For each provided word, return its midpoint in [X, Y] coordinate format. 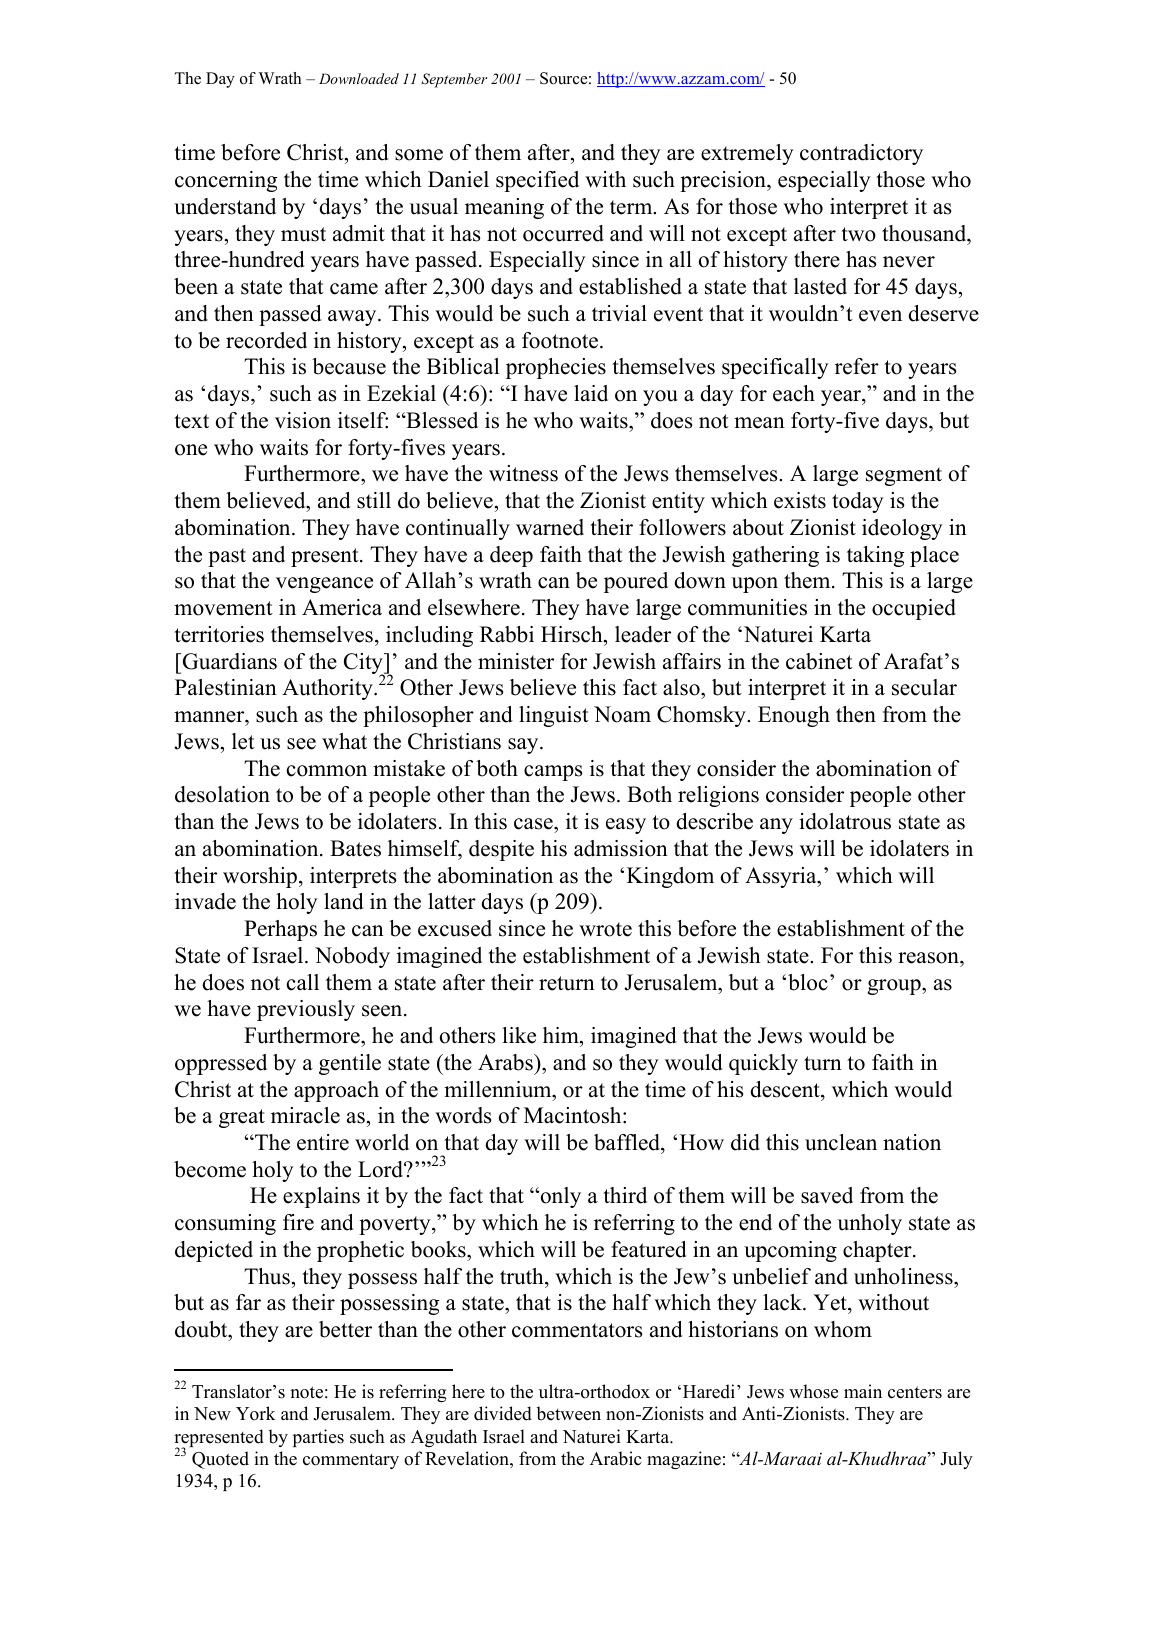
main [863, 1391]
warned [550, 527]
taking [875, 556]
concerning [226, 181]
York [256, 1413]
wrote [605, 929]
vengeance [324, 585]
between [568, 1413]
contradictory [861, 154]
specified [537, 181]
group [895, 987]
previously [306, 1010]
